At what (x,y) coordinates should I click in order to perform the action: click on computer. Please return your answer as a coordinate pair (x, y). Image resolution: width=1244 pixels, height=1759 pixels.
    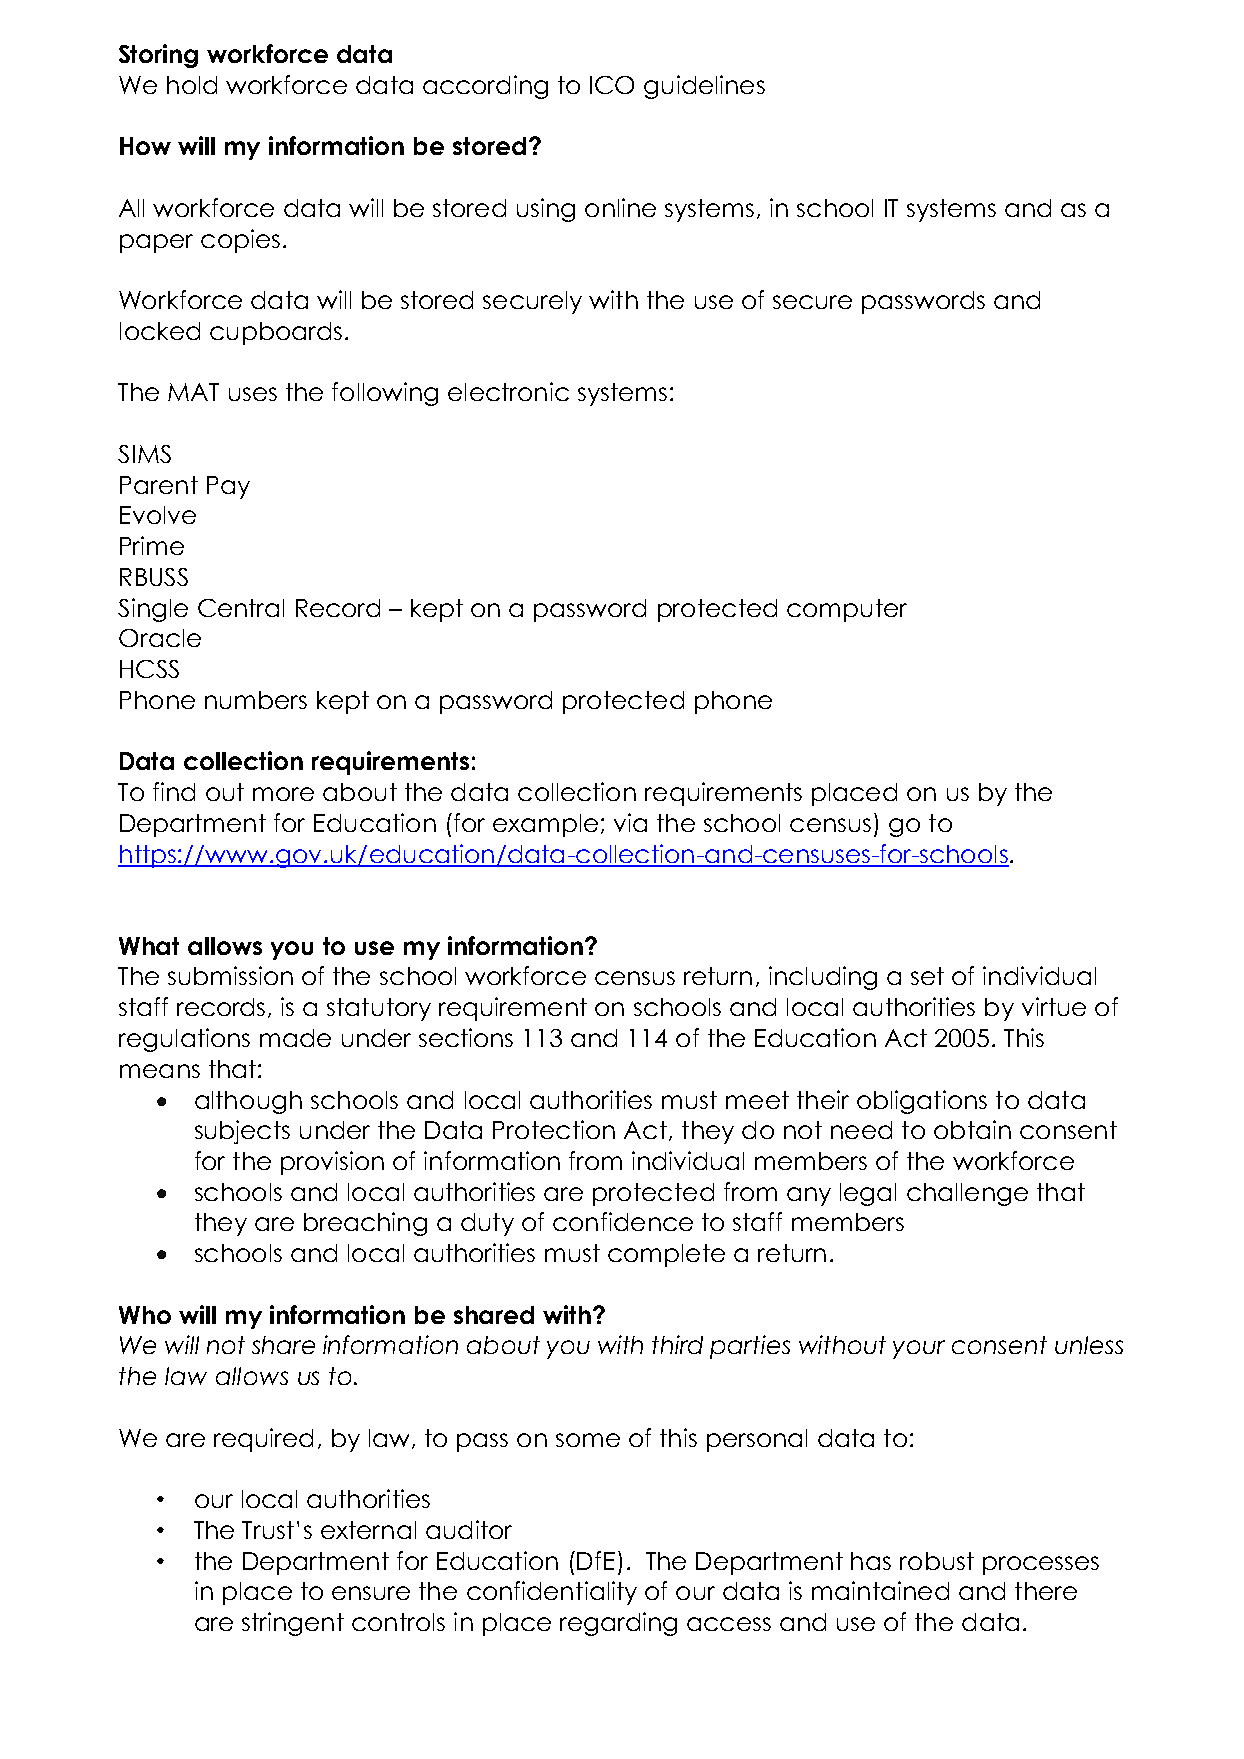
    Looking at the image, I should click on (847, 610).
